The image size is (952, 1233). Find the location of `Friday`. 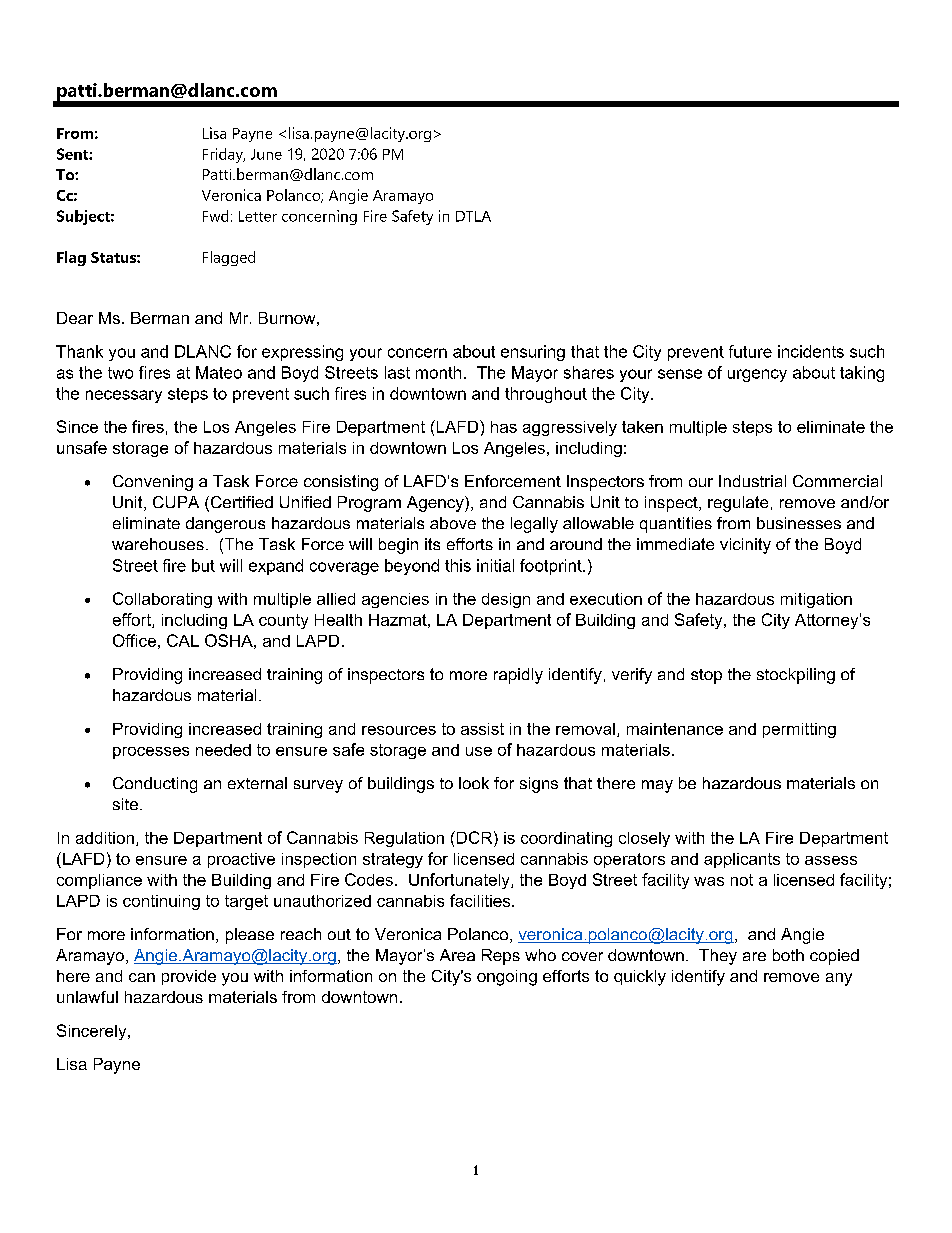

Friday is located at coordinates (224, 155).
